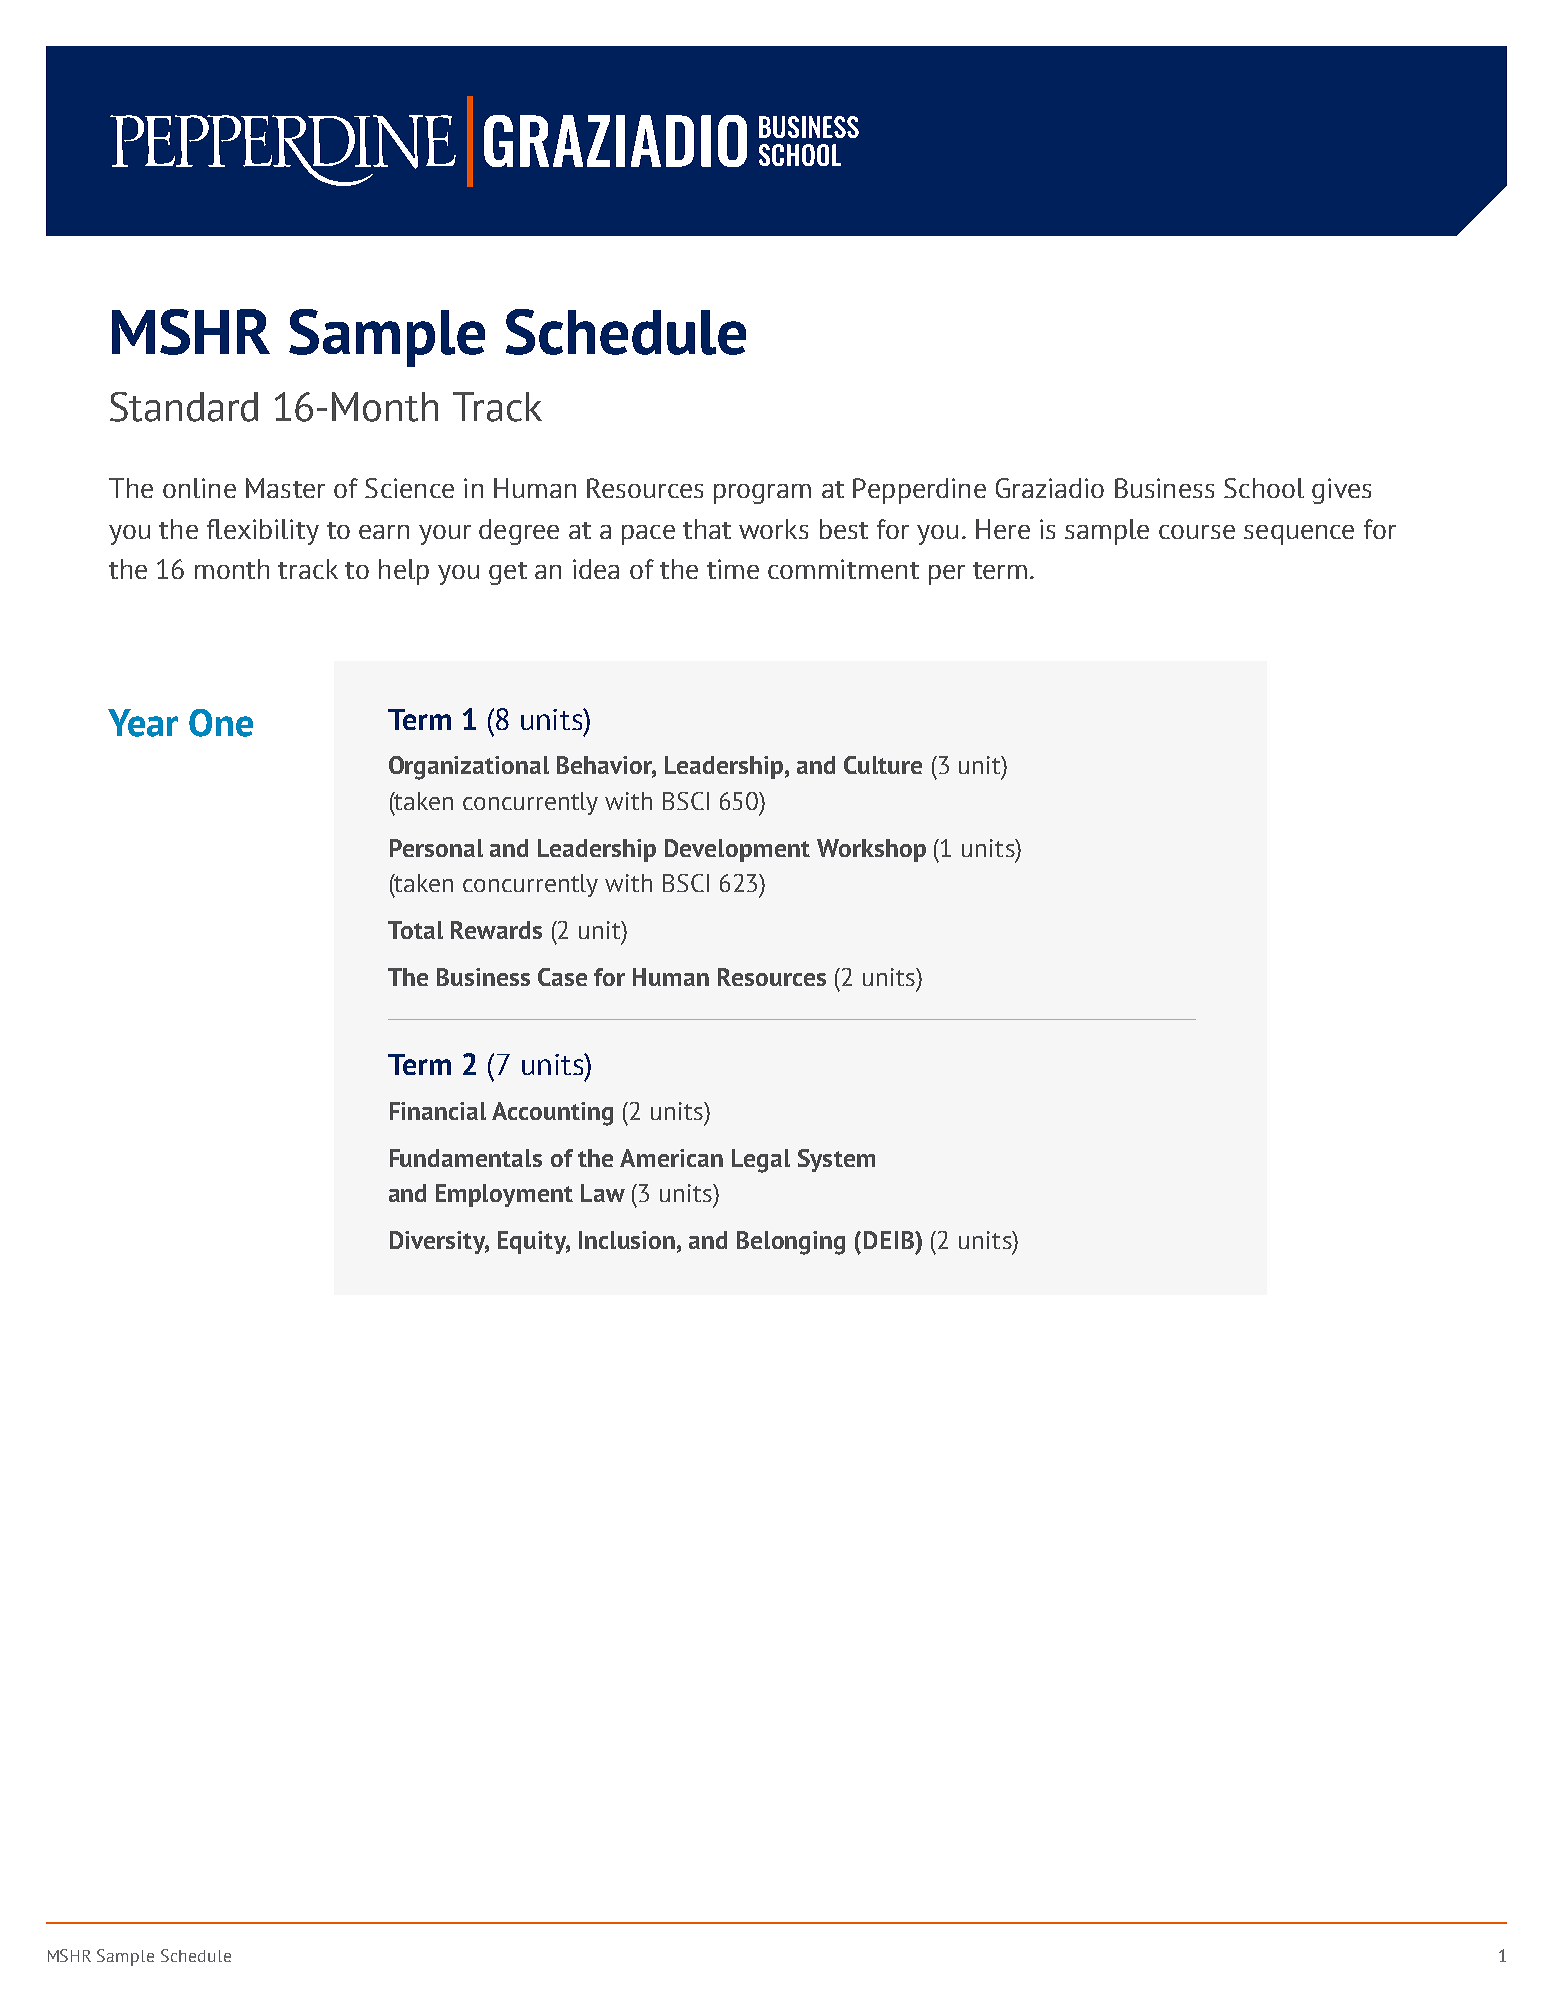 The image size is (1553, 2010). I want to click on Standard, so click(184, 407).
